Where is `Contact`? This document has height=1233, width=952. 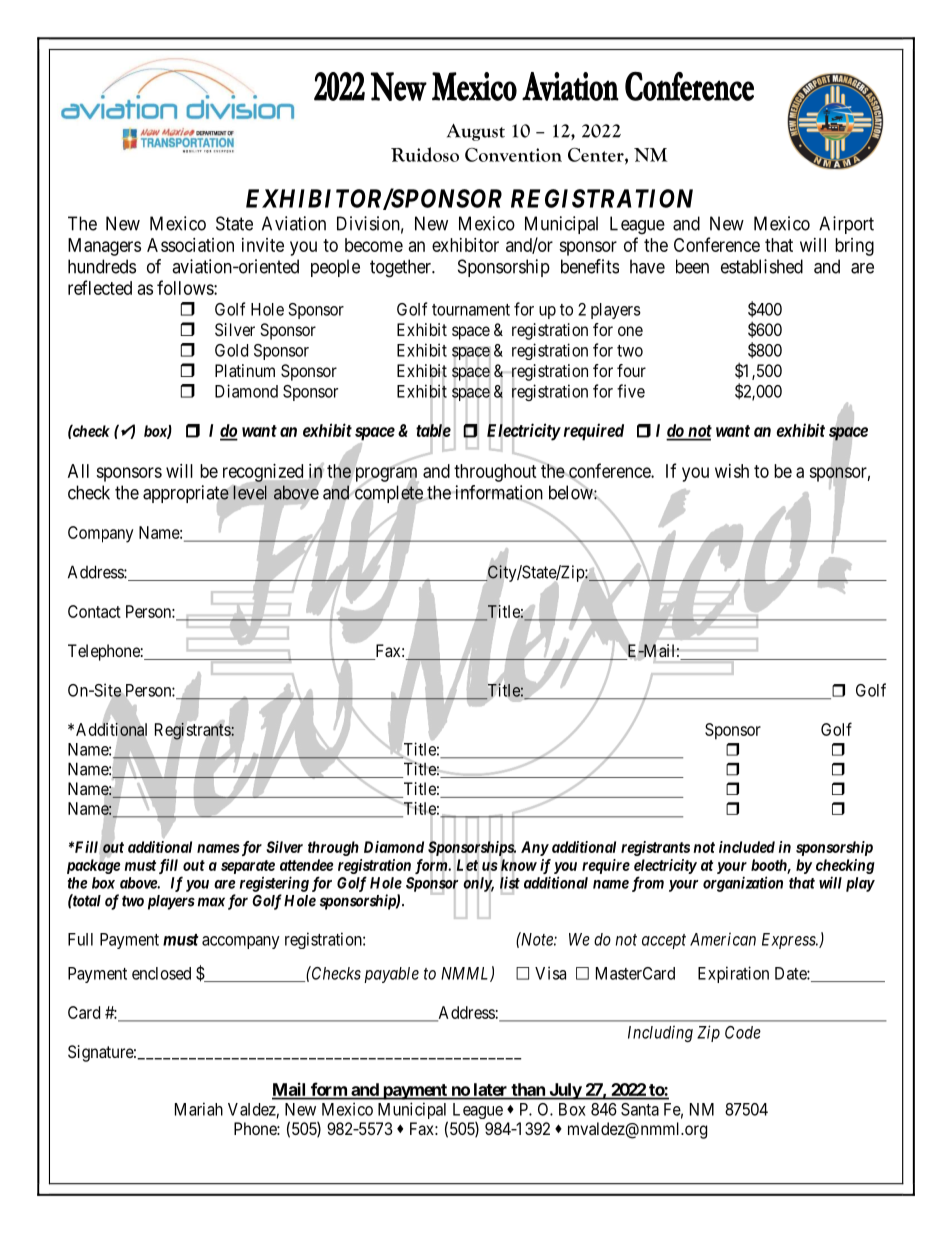 Contact is located at coordinates (94, 611).
